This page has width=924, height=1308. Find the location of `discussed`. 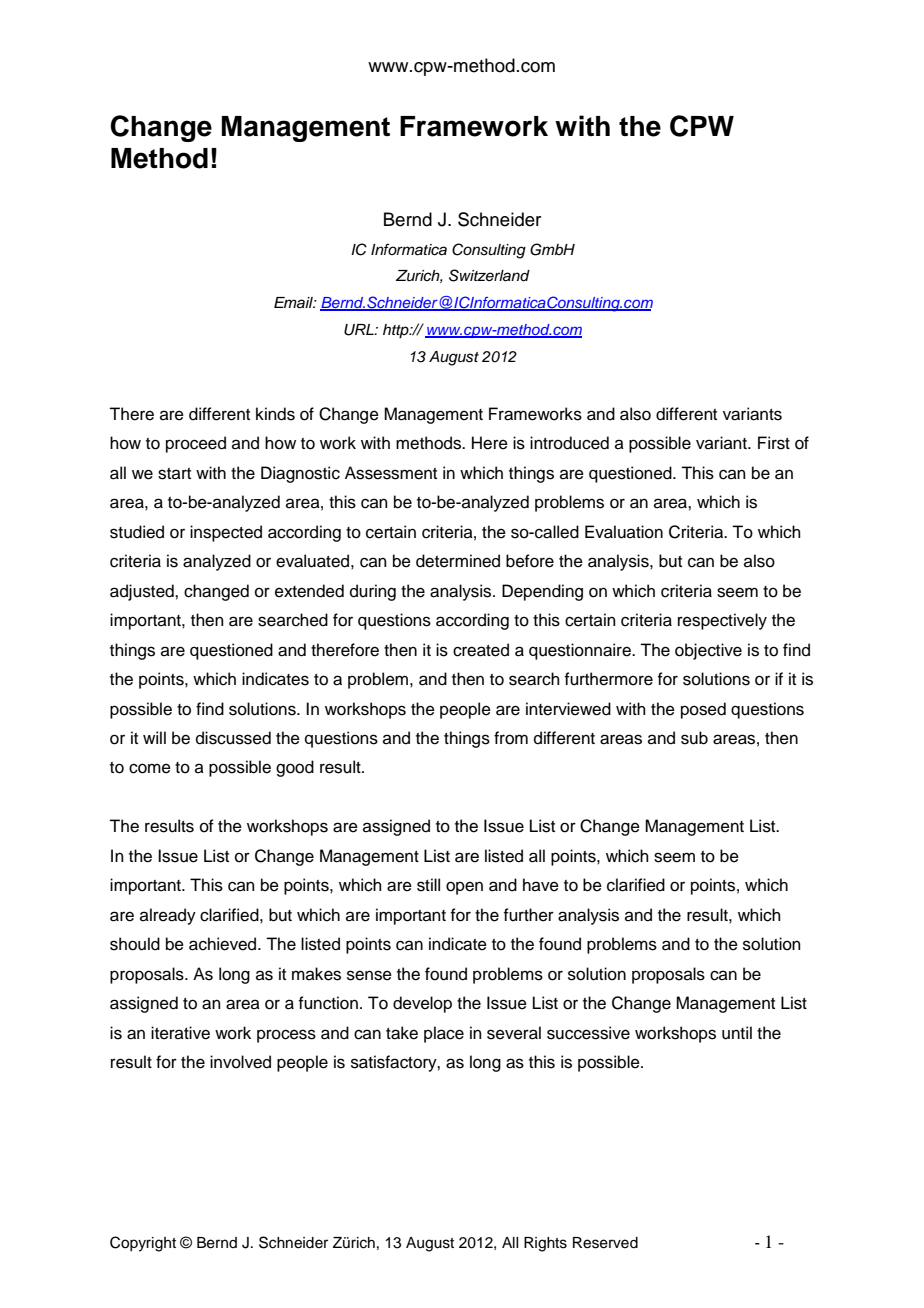

discussed is located at coordinates (233, 738).
